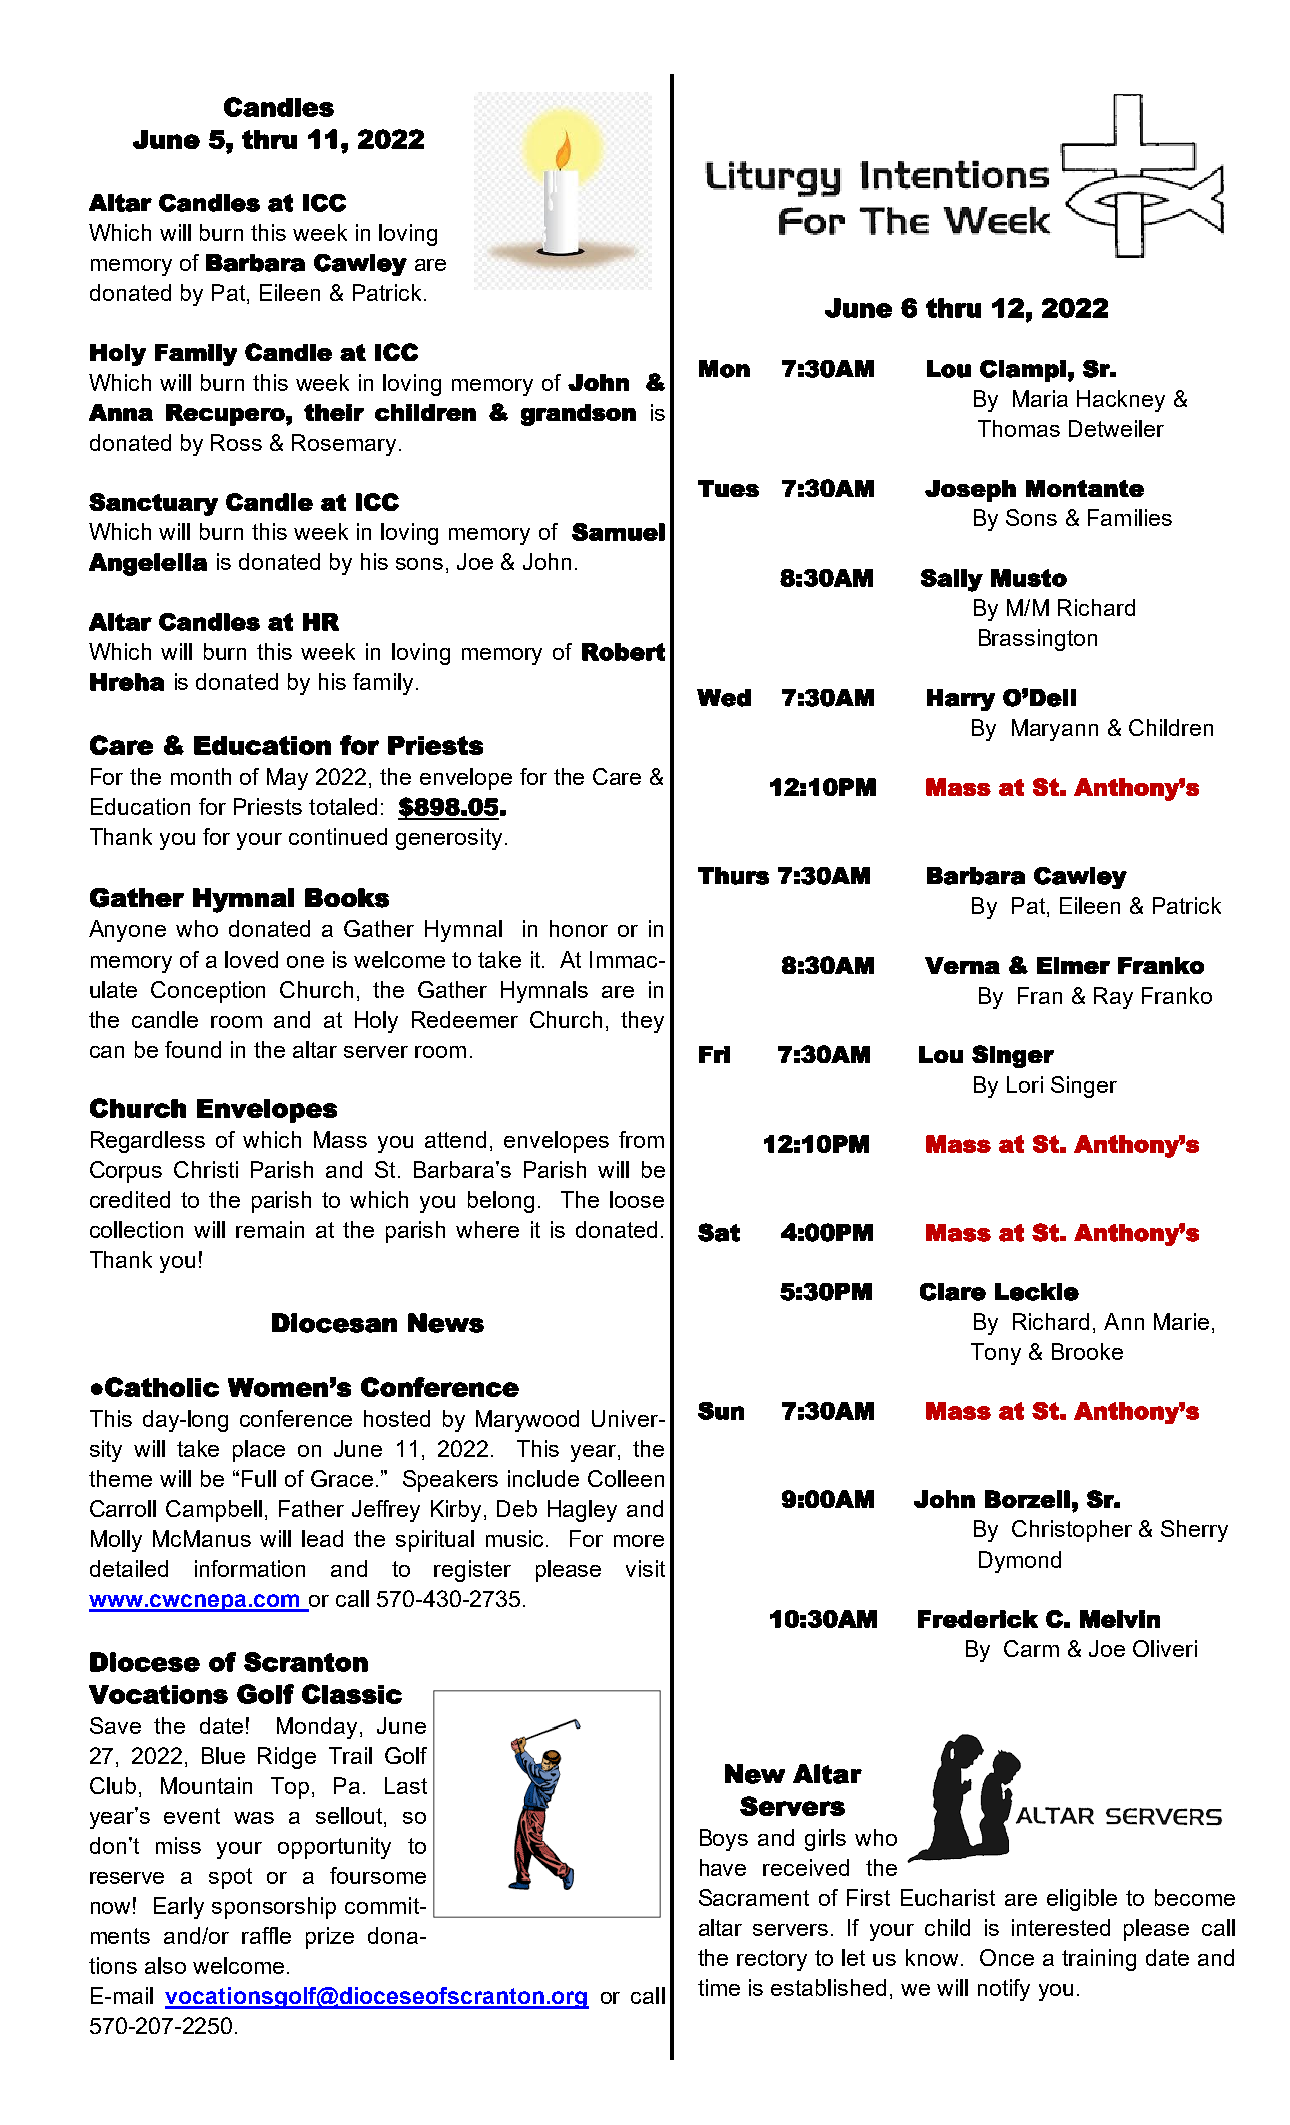 This page has height=2125, width=1290. I want to click on Harry, so click(961, 700).
